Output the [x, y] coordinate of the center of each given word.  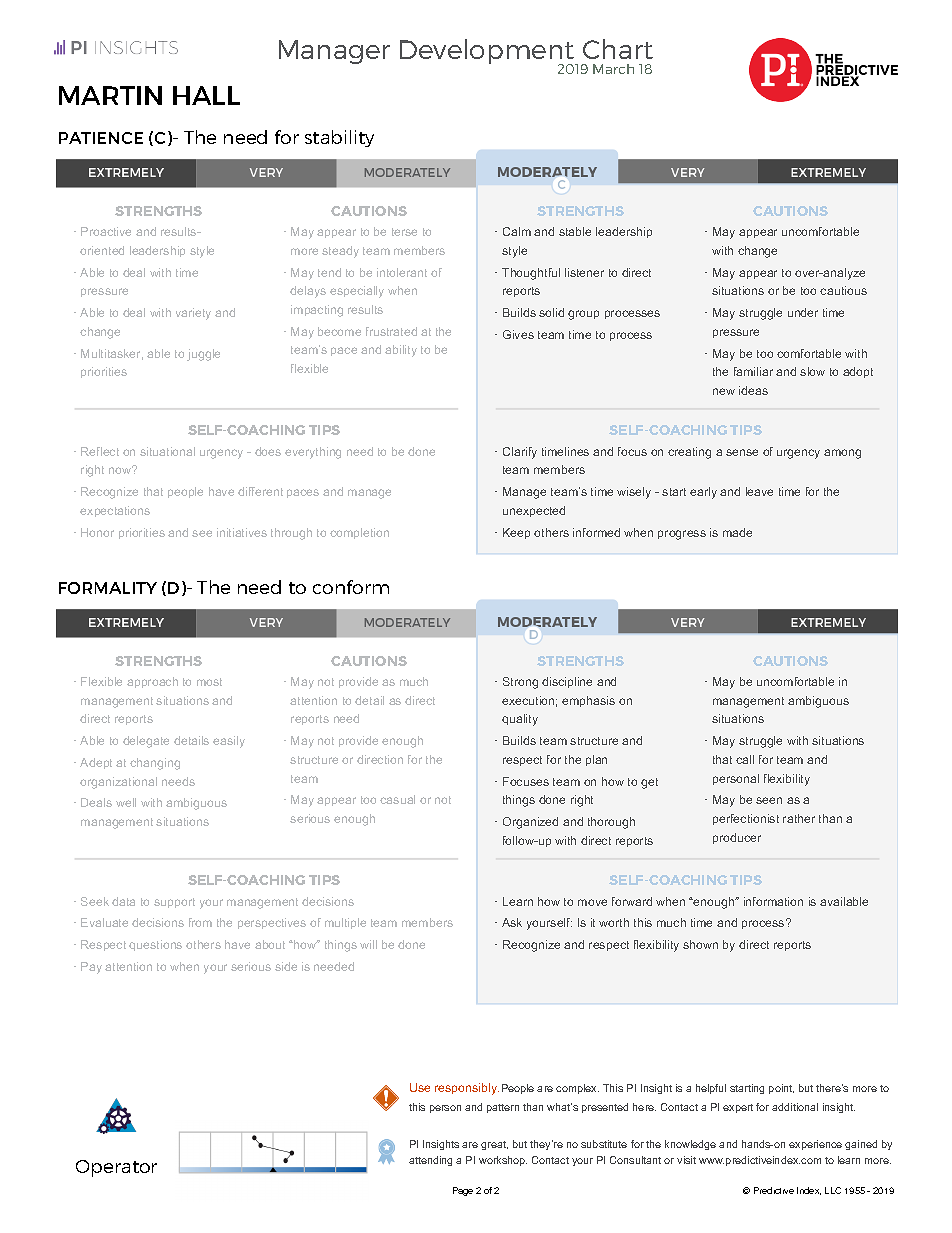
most [209, 682]
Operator [116, 1168]
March [613, 69]
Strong [520, 683]
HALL [206, 95]
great [494, 1145]
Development [488, 53]
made [737, 532]
